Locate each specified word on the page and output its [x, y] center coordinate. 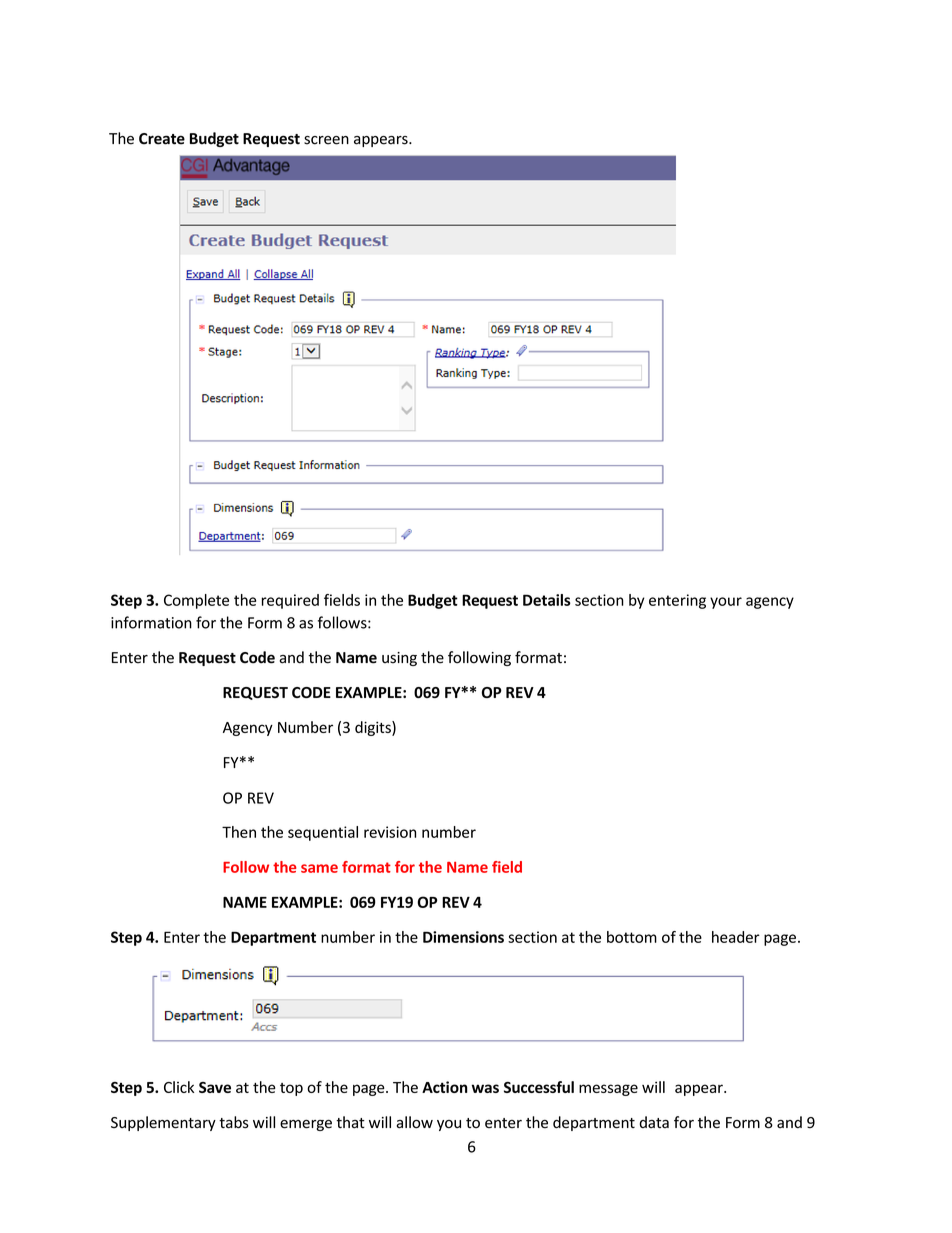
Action [445, 1087]
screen [326, 140]
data [654, 1122]
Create [162, 139]
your [726, 603]
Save [215, 1087]
